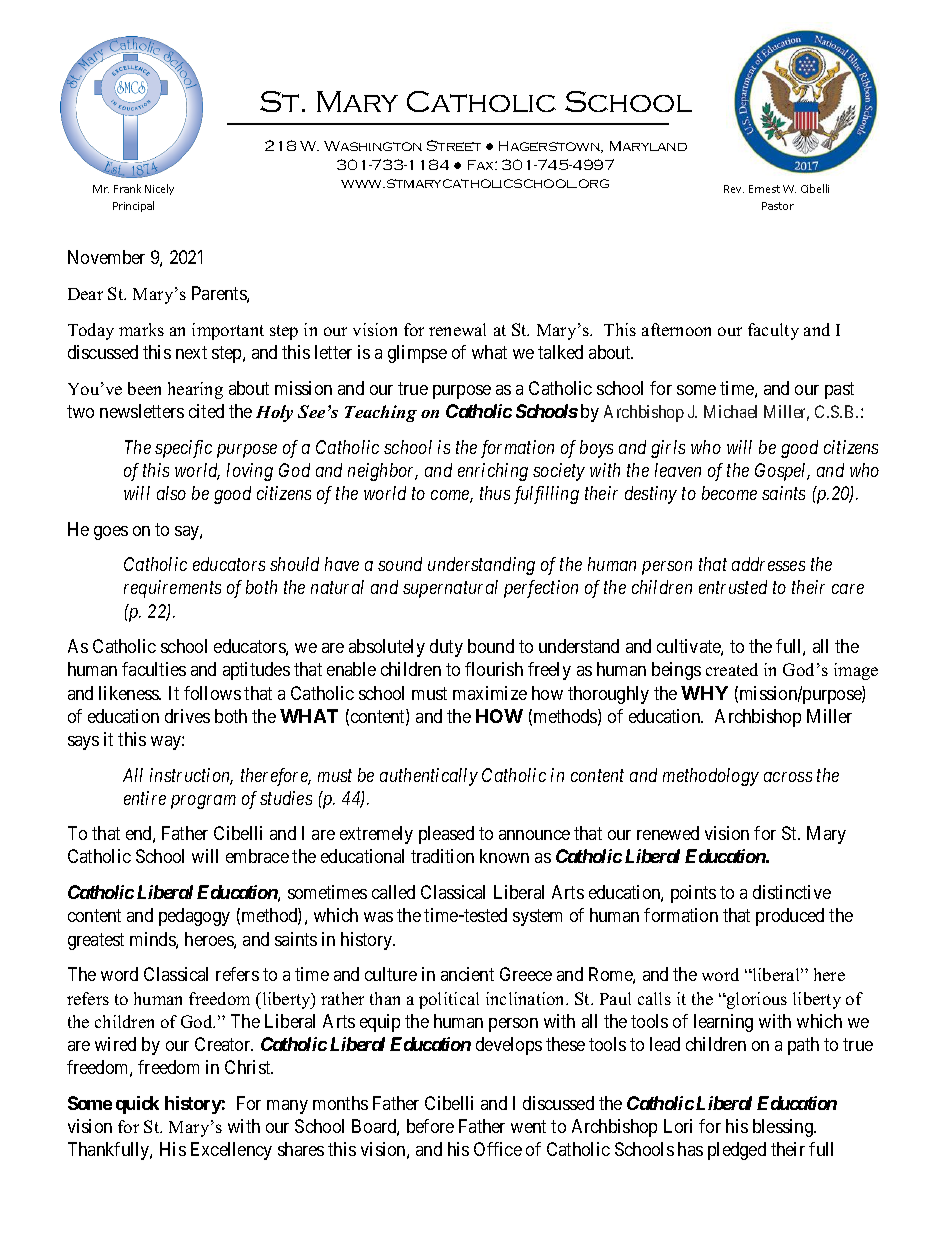 The height and width of the page is (1233, 952). I want to click on Street, so click(454, 145).
